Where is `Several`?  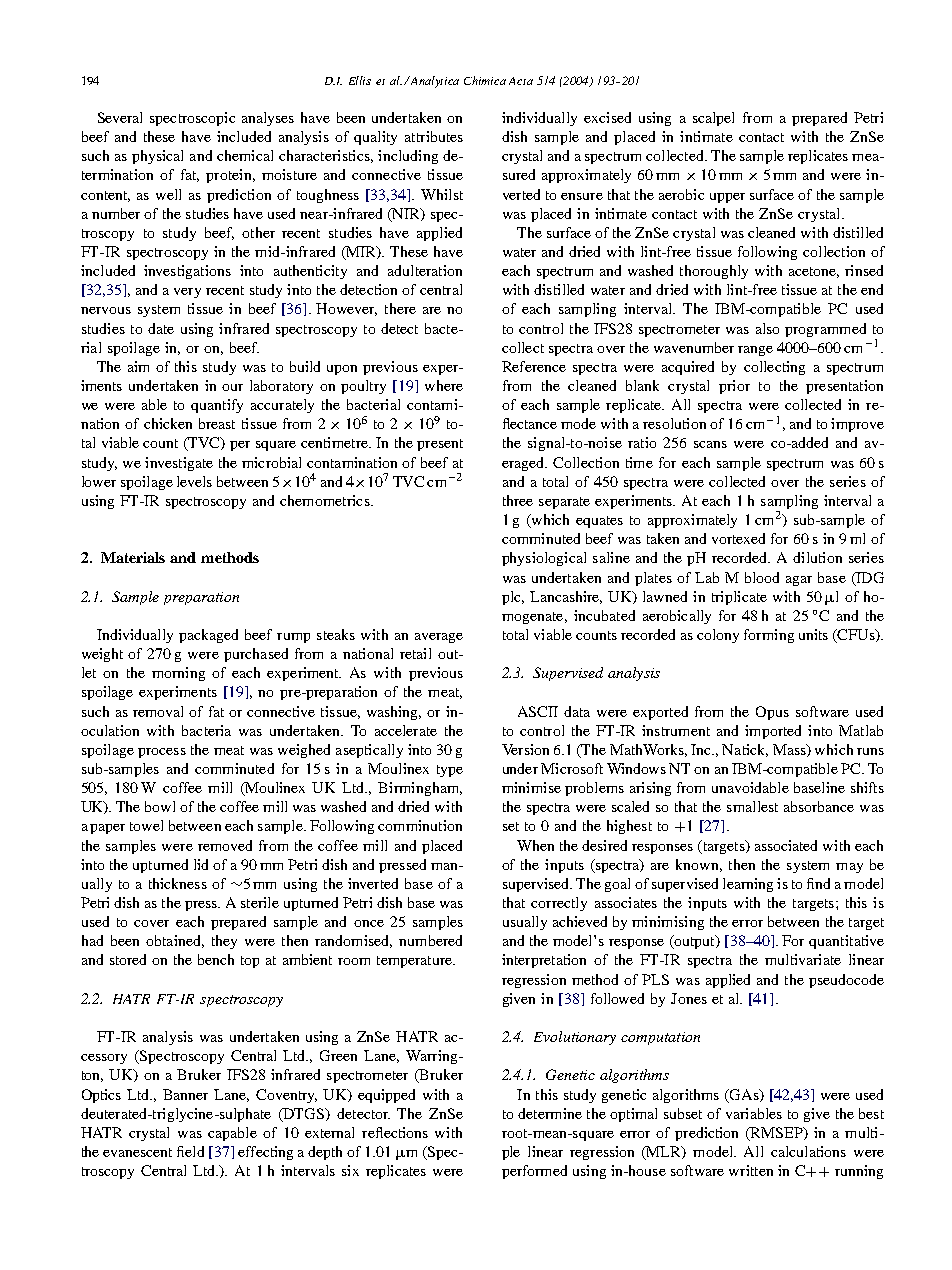
Several is located at coordinates (120, 117).
